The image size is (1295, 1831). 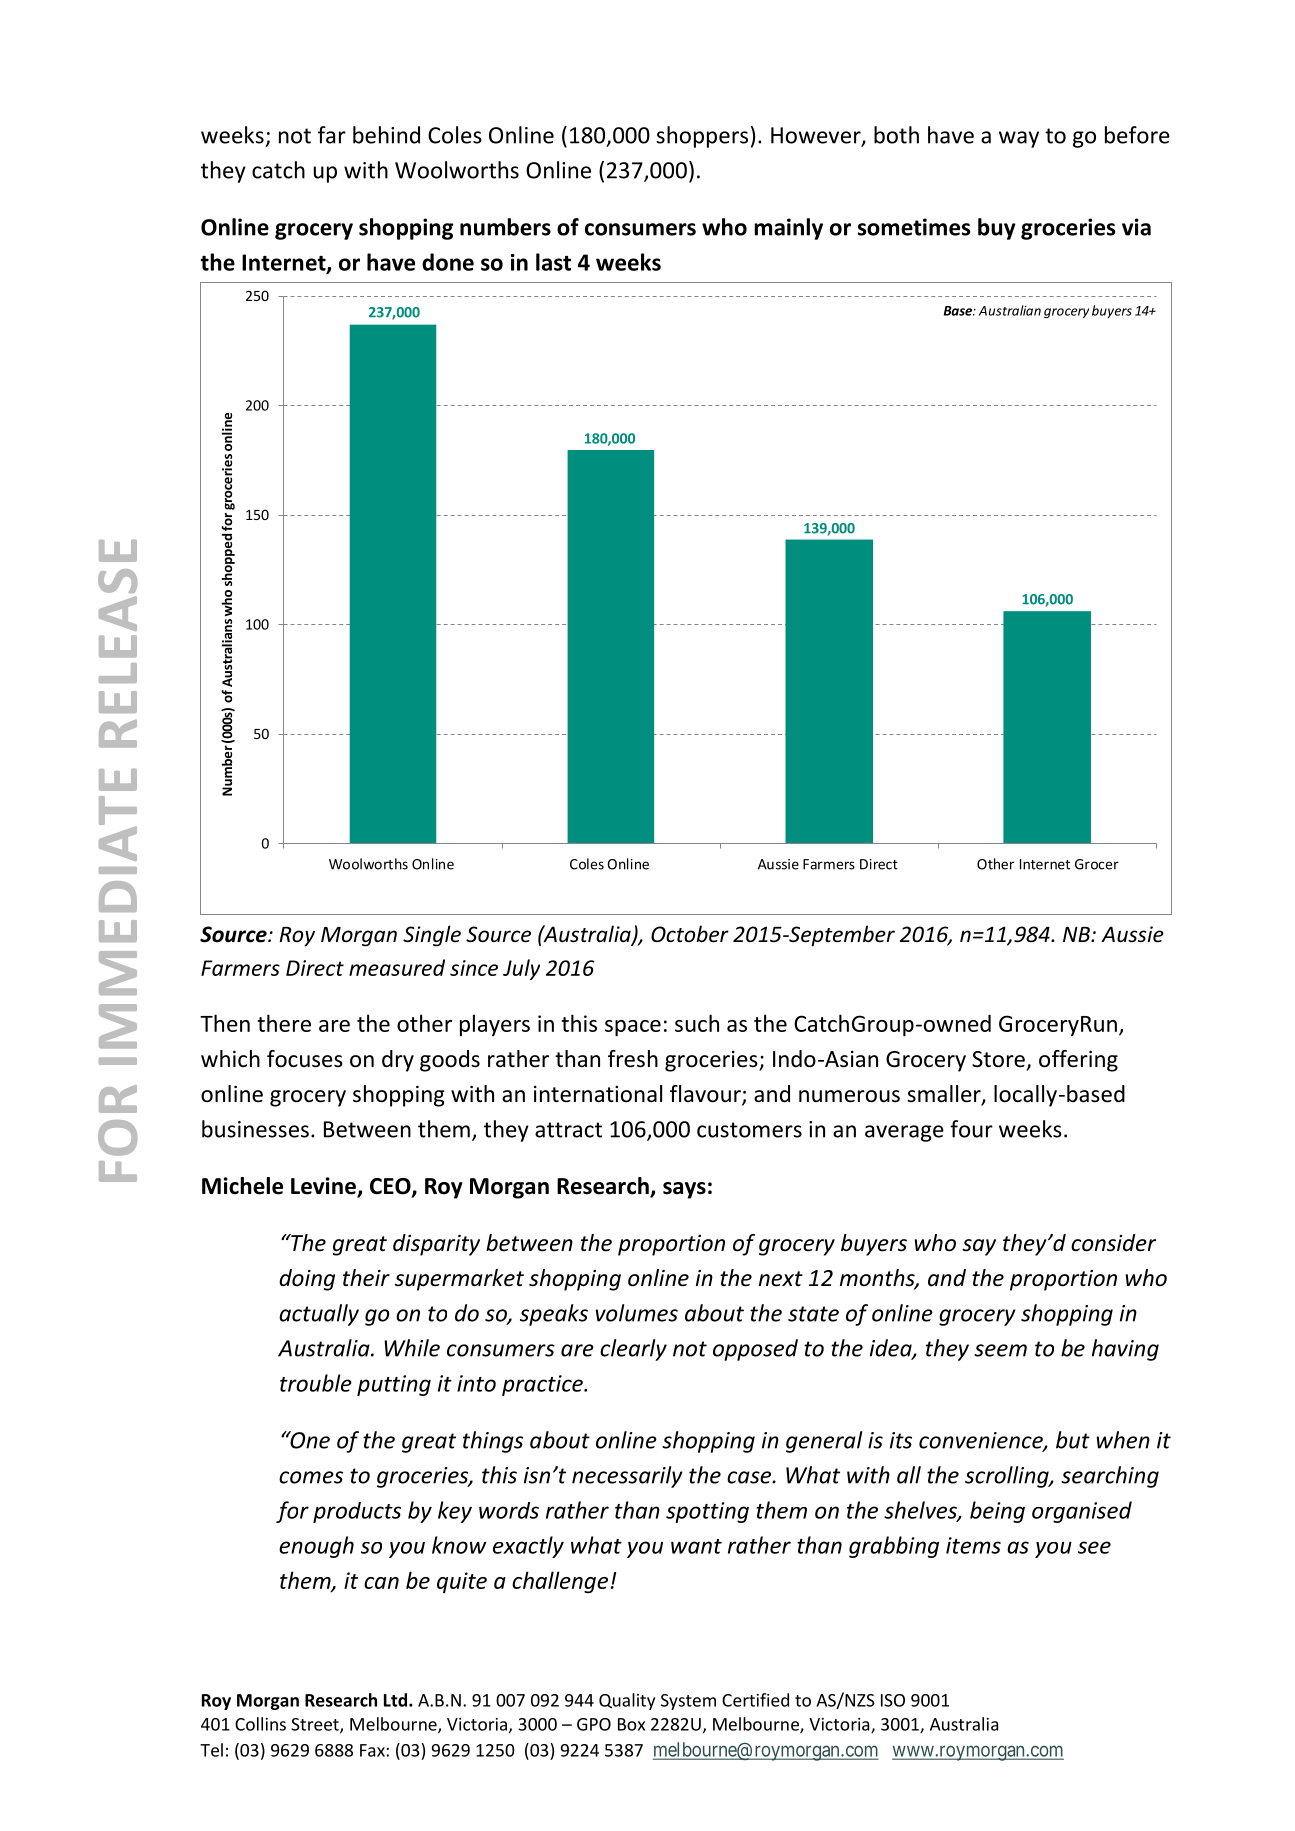 What do you see at coordinates (1136, 227) in the screenshot?
I see `via` at bounding box center [1136, 227].
